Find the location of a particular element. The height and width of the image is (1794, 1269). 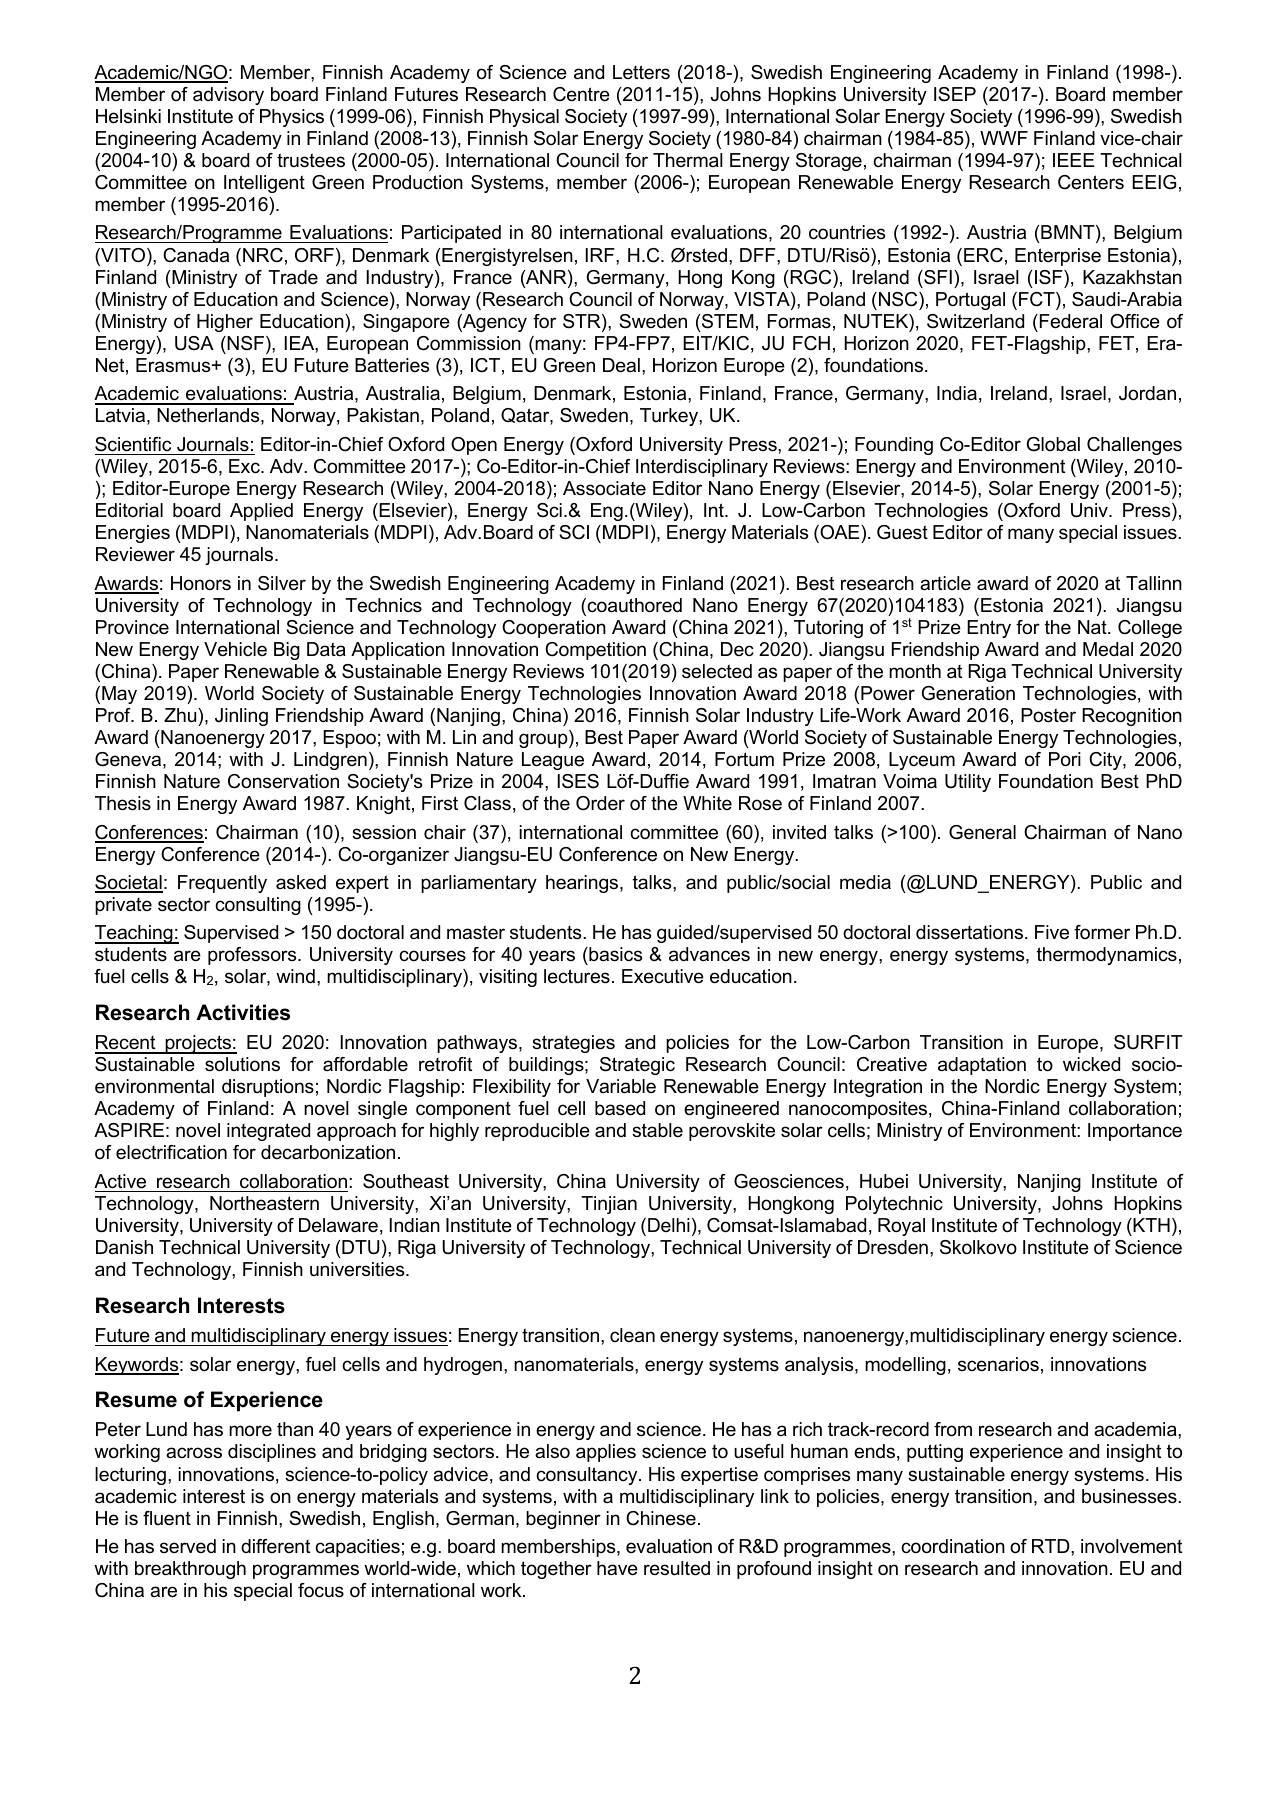

WWF is located at coordinates (1004, 138).
